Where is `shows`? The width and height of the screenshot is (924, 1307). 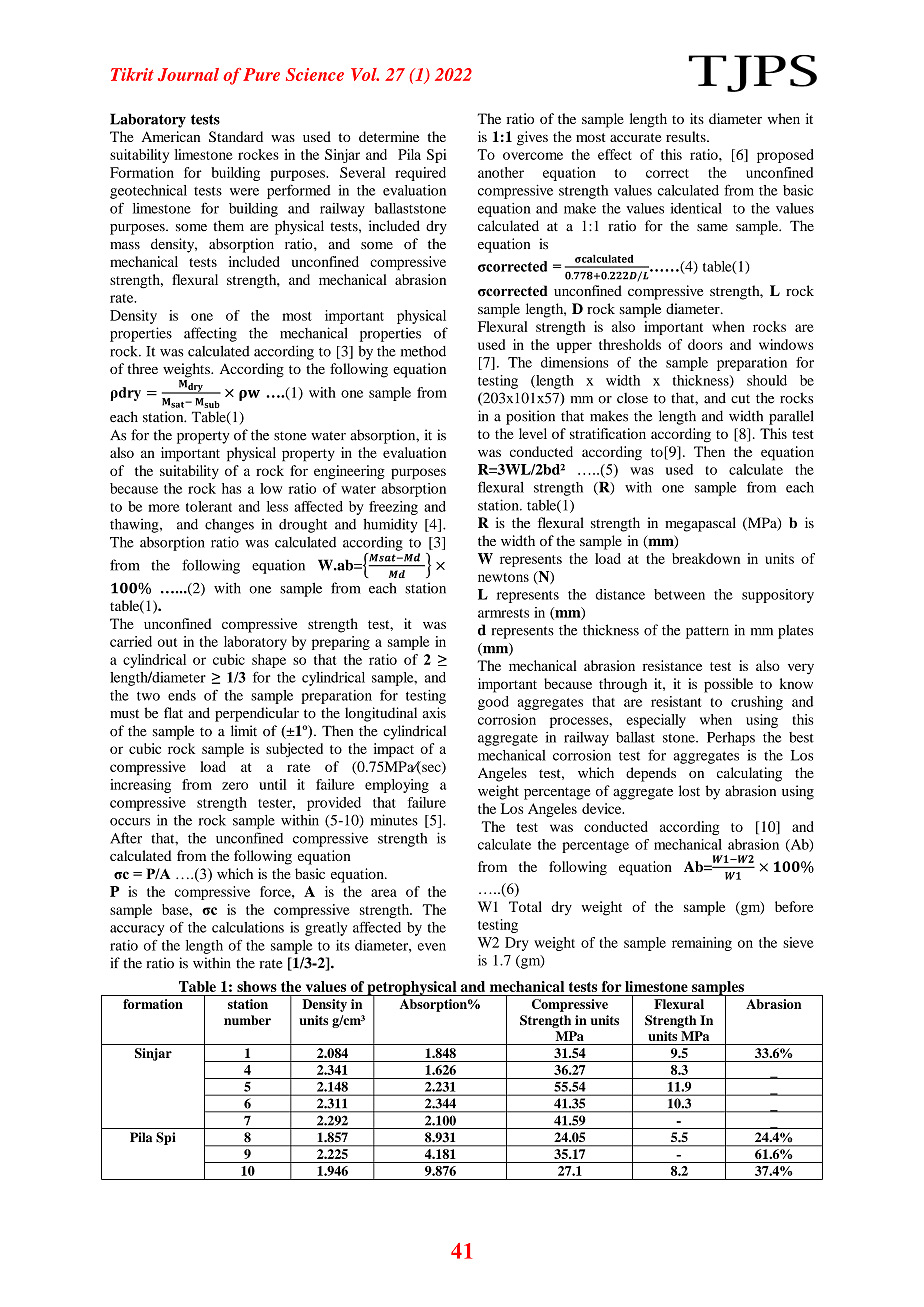 shows is located at coordinates (257, 986).
